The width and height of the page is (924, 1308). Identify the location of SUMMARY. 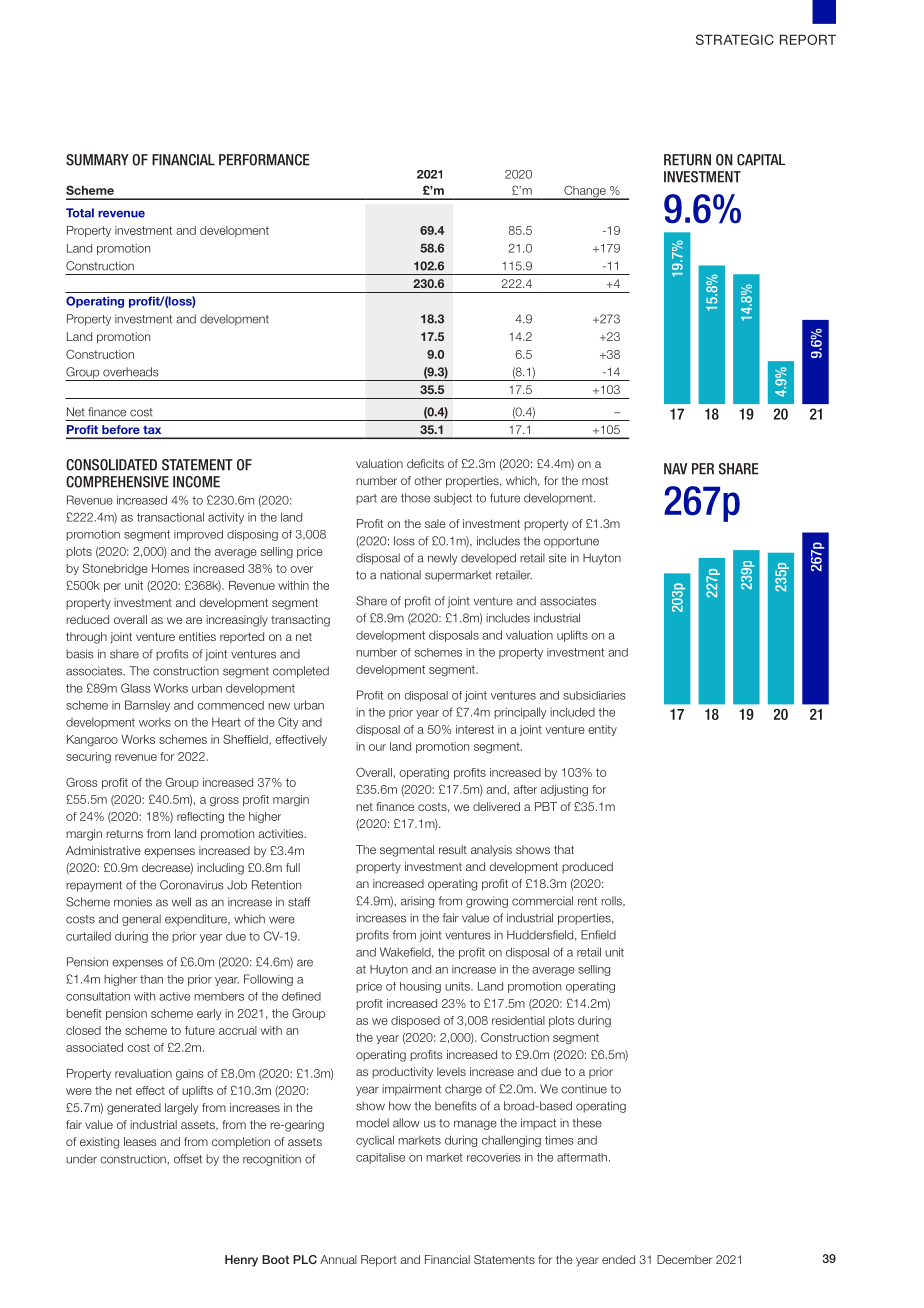
(97, 160).
